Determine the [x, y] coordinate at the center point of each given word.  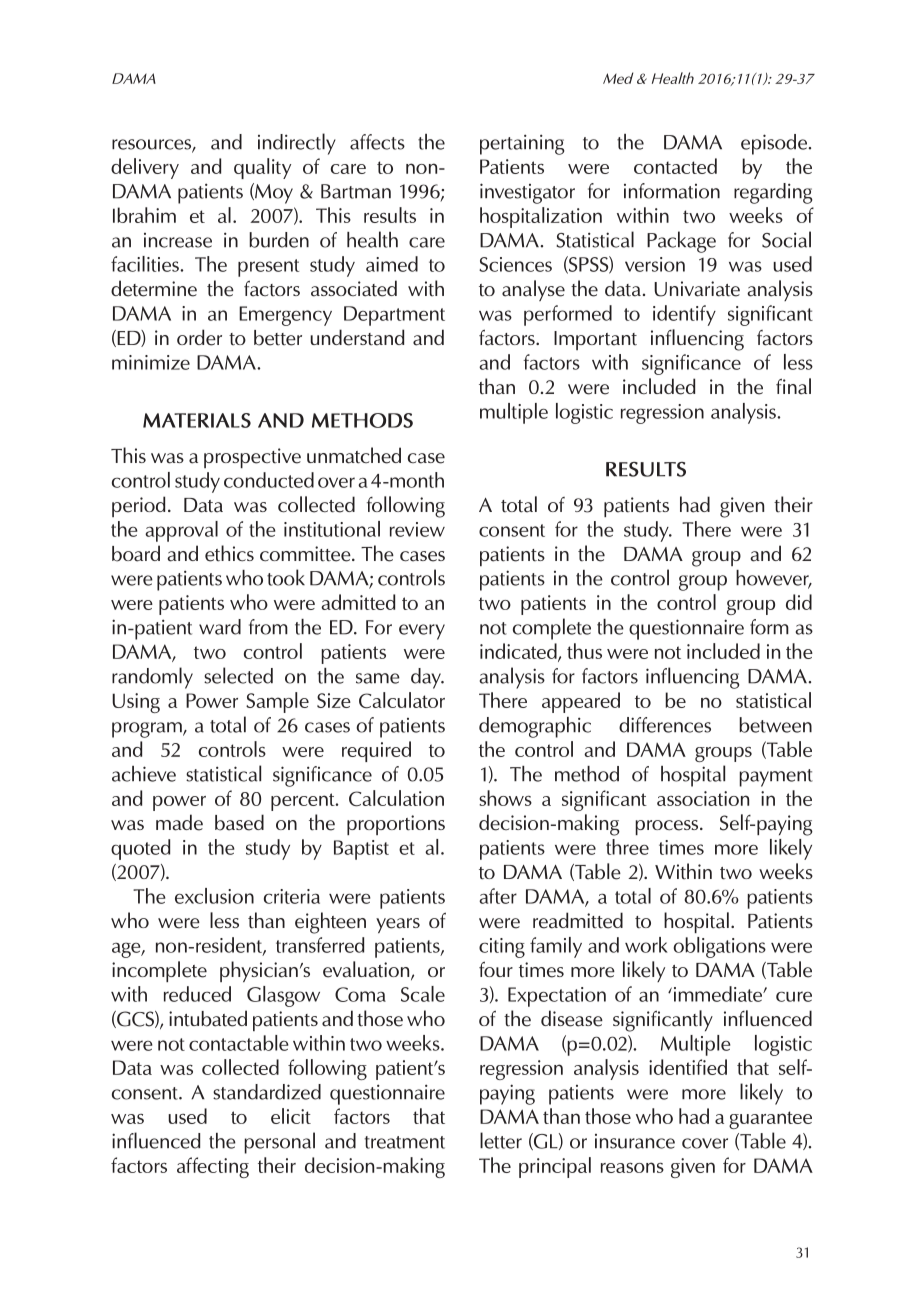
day [427, 678]
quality [262, 168]
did [799, 602]
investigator [527, 193]
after [498, 896]
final [793, 386]
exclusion [214, 896]
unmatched [354, 455]
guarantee [770, 1120]
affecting [213, 1167]
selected [238, 675]
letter [501, 1140]
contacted [675, 166]
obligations [719, 947]
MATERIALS [197, 420]
